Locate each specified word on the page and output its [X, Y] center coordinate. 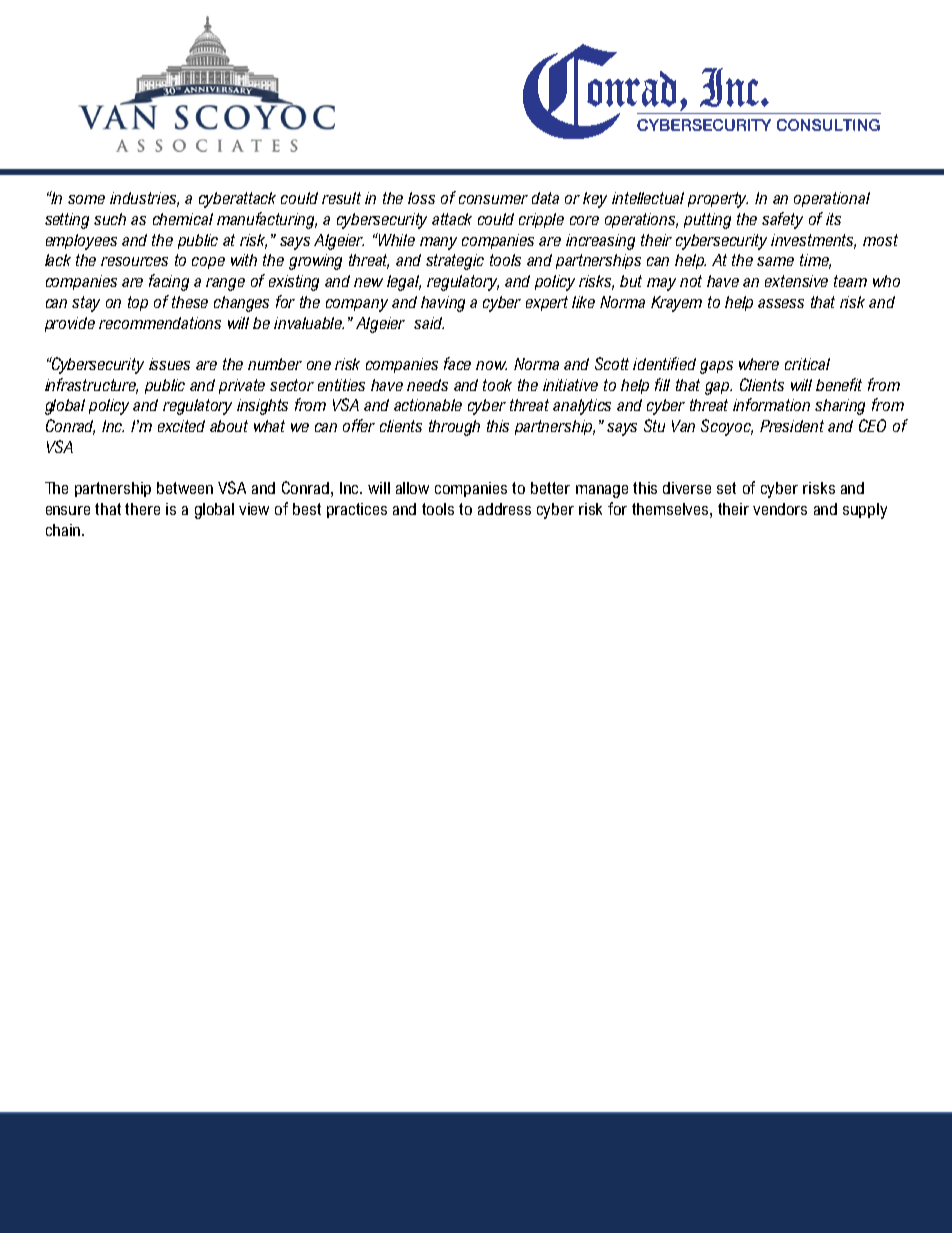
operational [832, 199]
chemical [183, 219]
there [142, 509]
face [457, 363]
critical [807, 364]
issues [169, 364]
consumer [493, 199]
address [504, 509]
